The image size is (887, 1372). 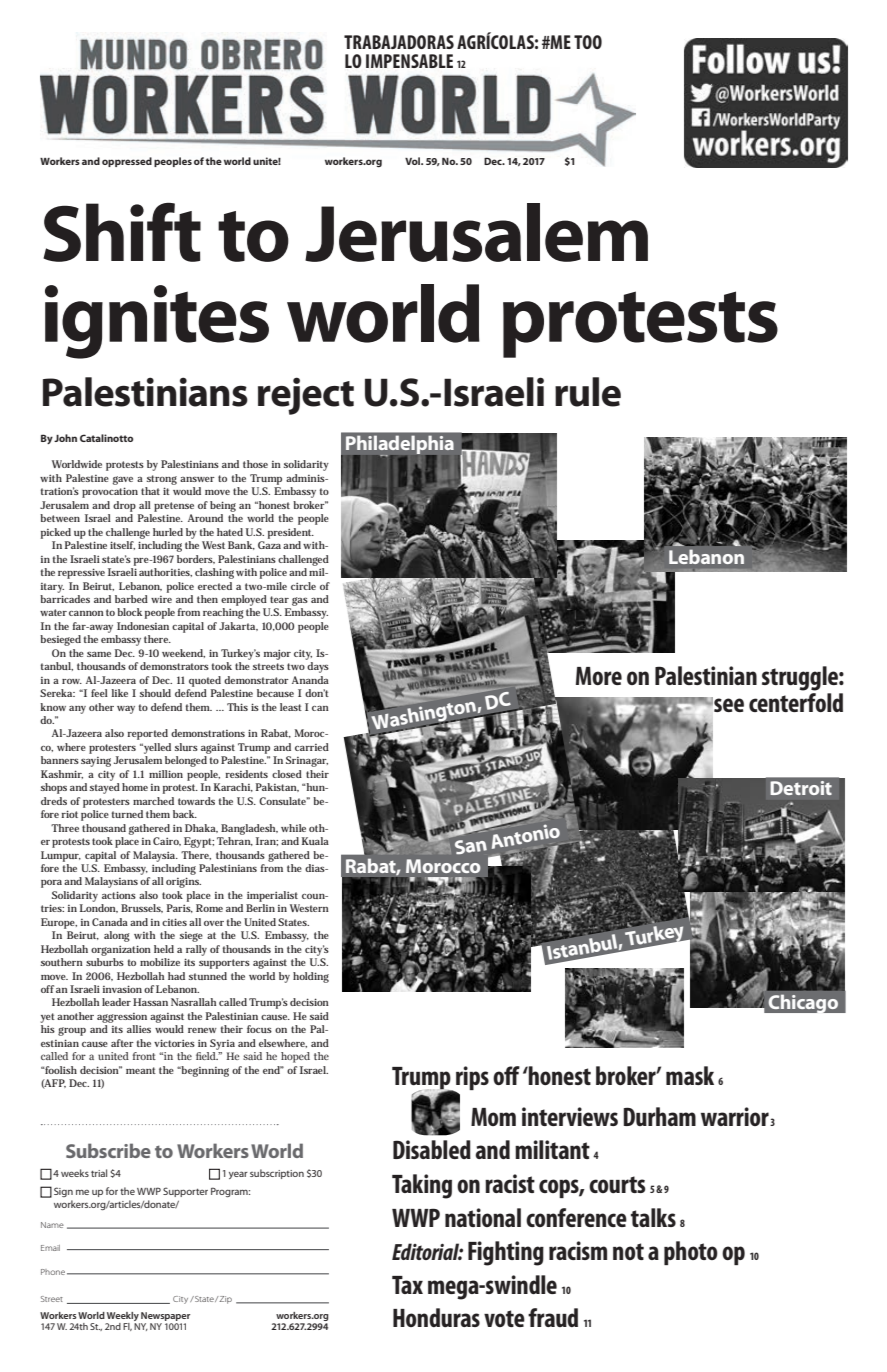 I want to click on reject, so click(x=306, y=396).
